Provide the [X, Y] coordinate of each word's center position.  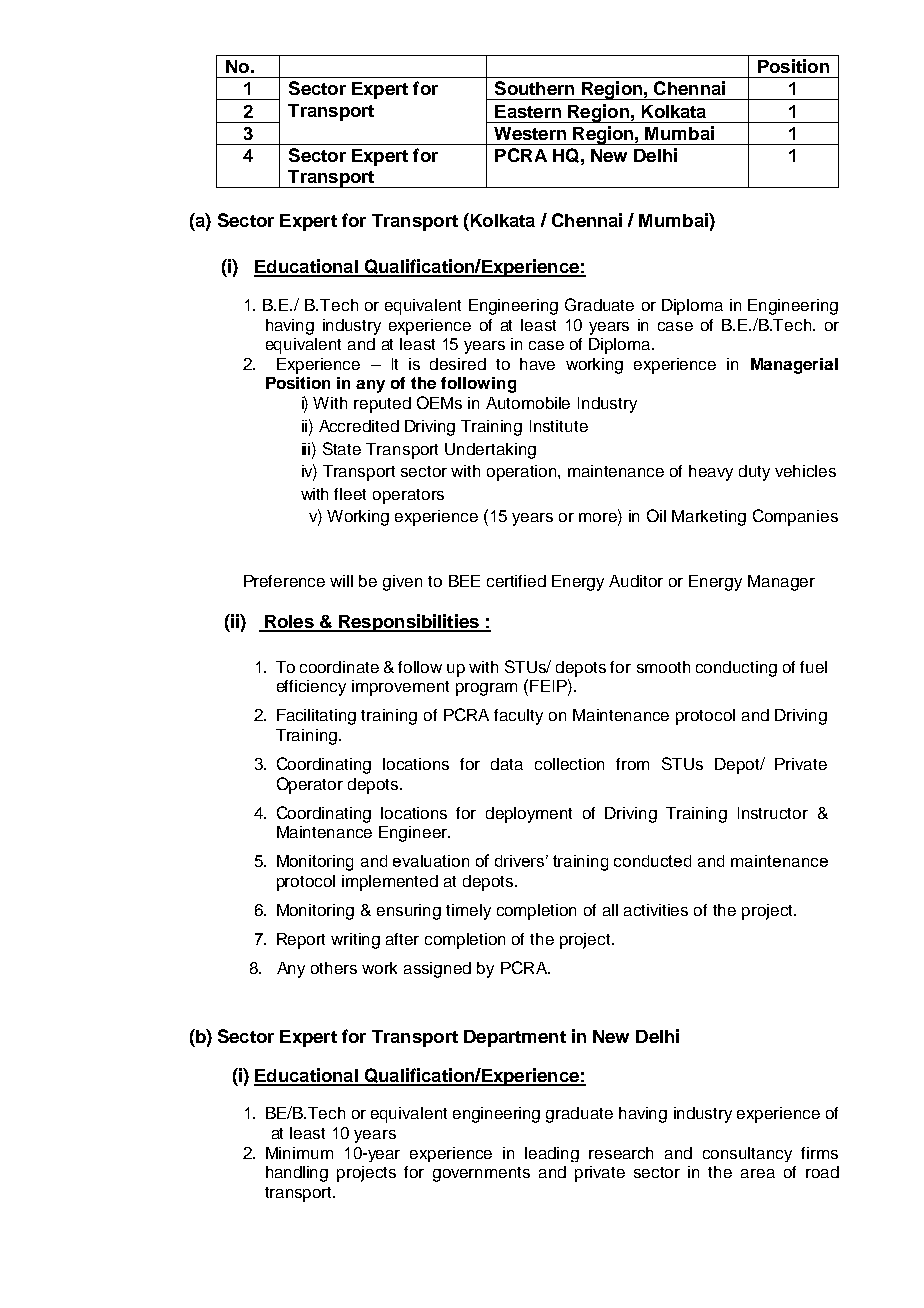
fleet [350, 494]
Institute [559, 426]
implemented [390, 883]
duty [754, 473]
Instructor [773, 813]
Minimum [299, 1153]
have [537, 364]
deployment [529, 815]
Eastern [528, 111]
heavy [711, 473]
